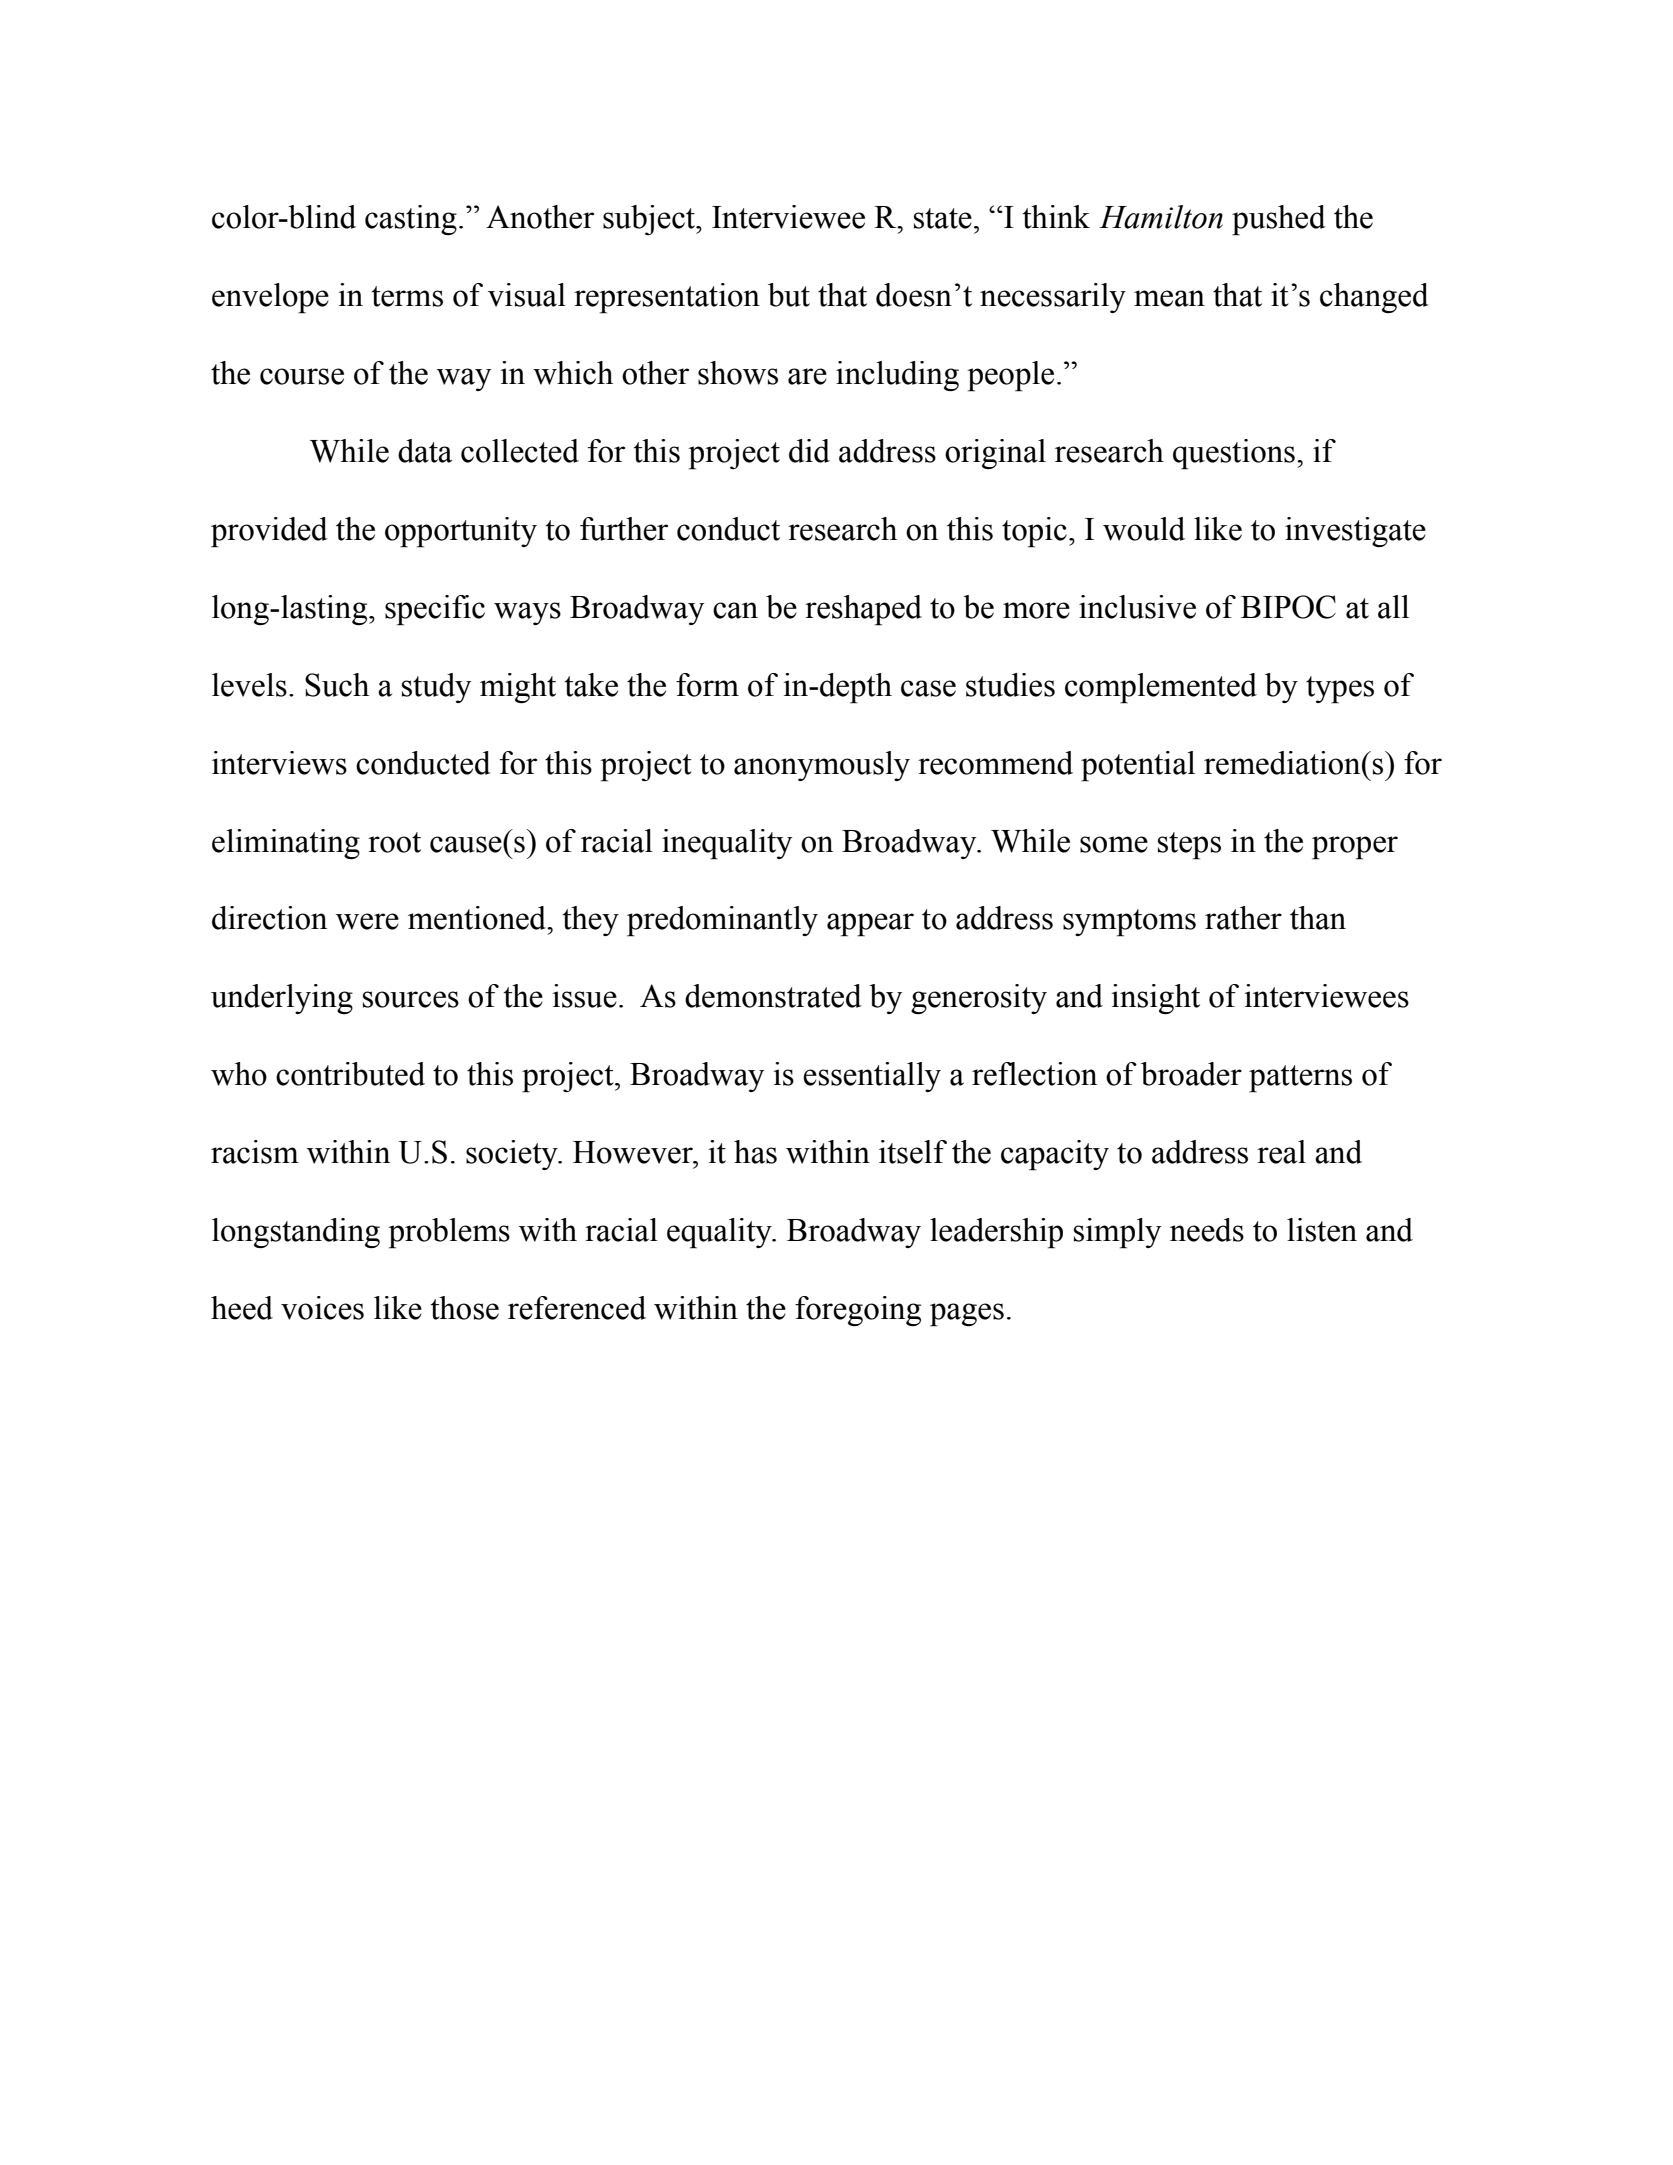  What do you see at coordinates (322, 1308) in the screenshot?
I see `voices` at bounding box center [322, 1308].
